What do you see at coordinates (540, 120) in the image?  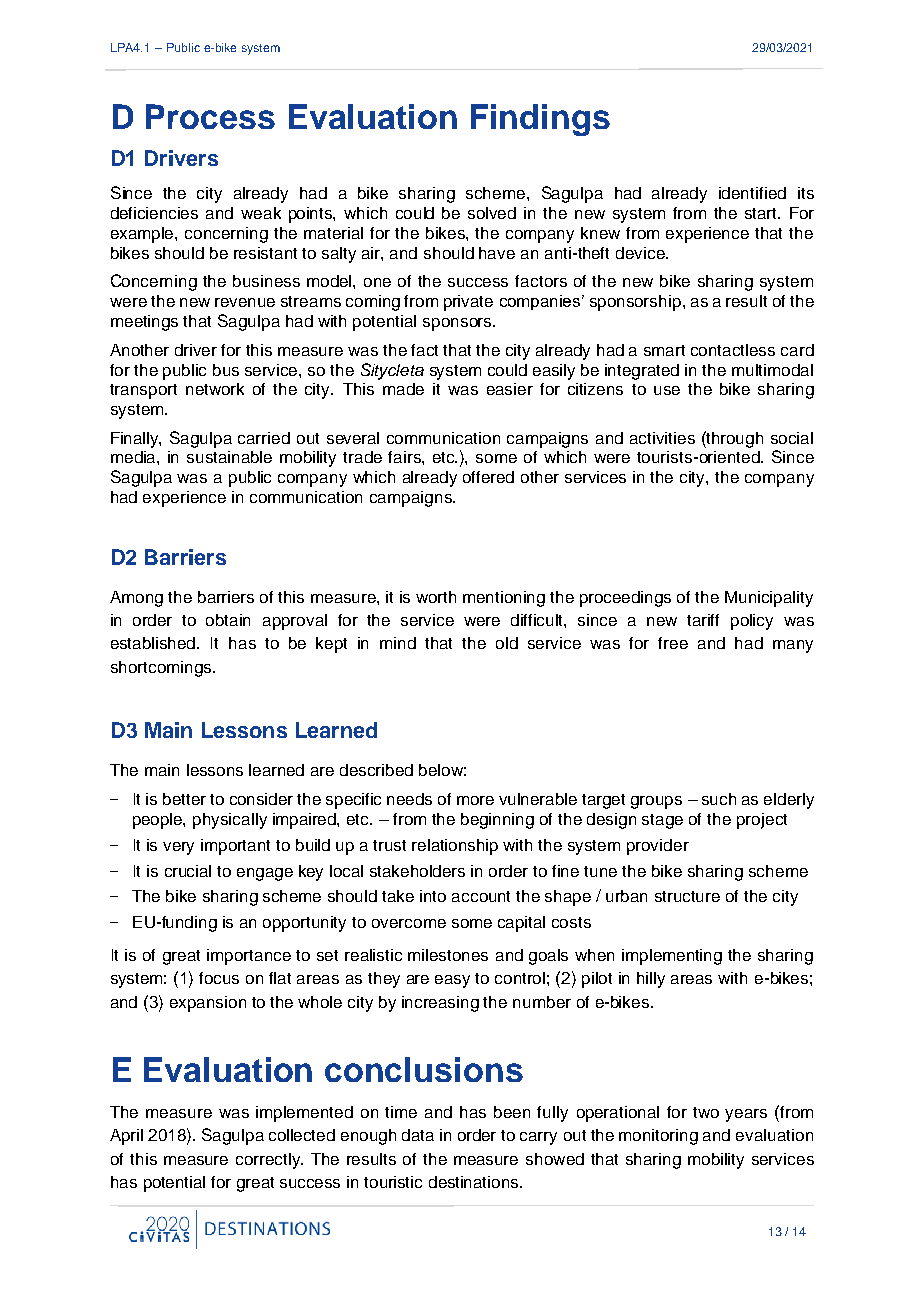 I see `Findings` at bounding box center [540, 120].
